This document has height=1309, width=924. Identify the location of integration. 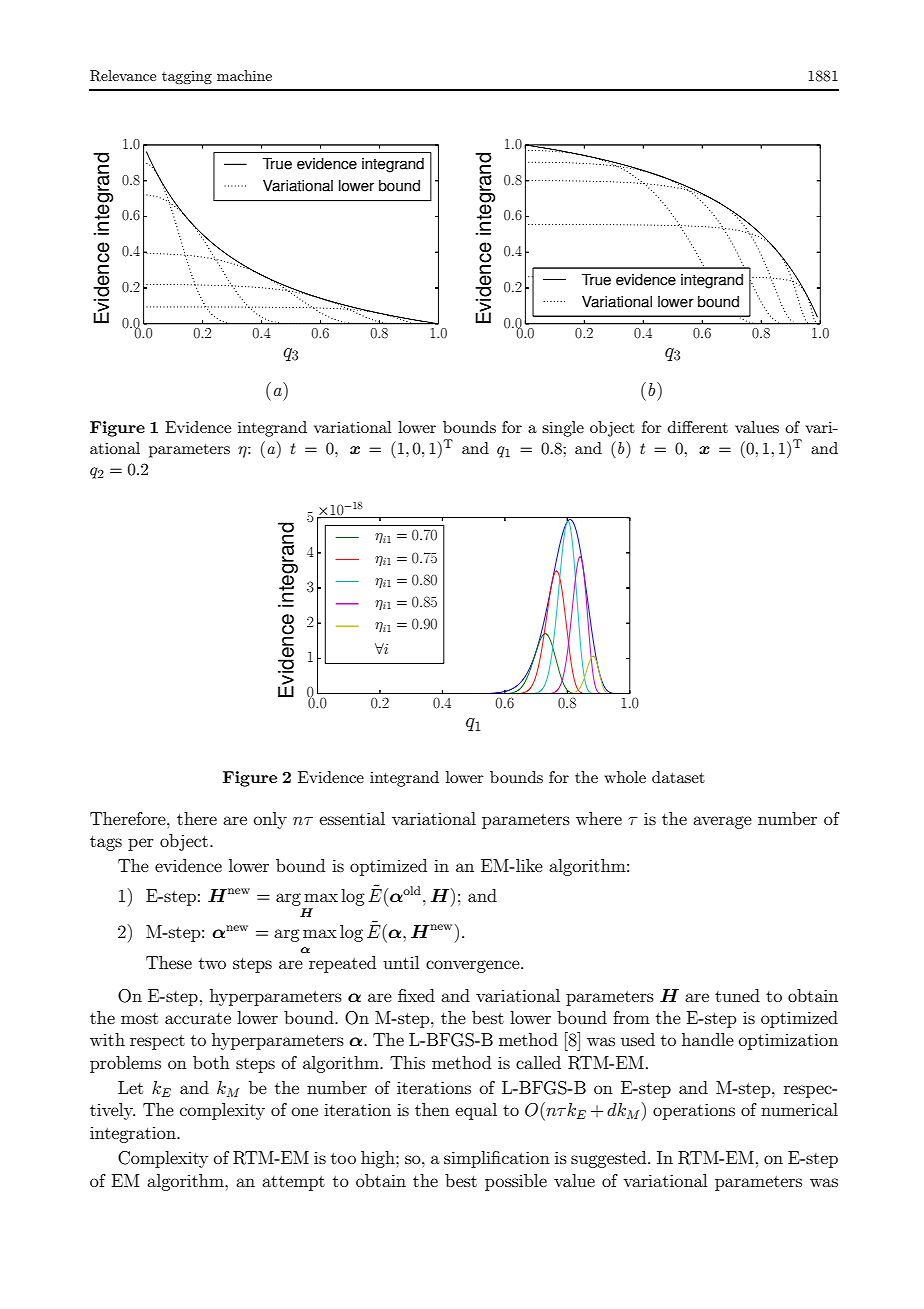
(134, 1135).
